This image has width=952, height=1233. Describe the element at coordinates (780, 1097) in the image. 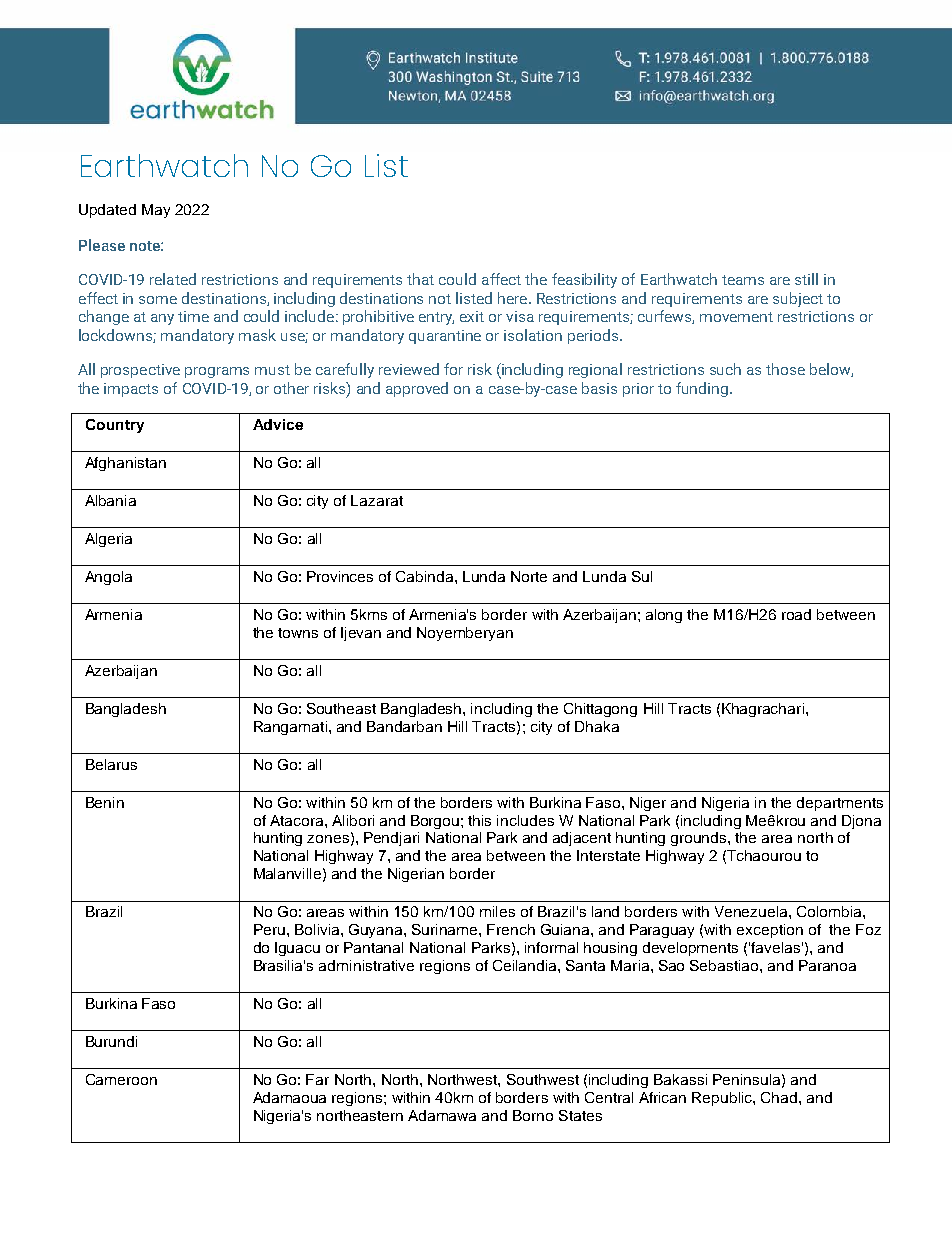

I see `Chad` at that location.
